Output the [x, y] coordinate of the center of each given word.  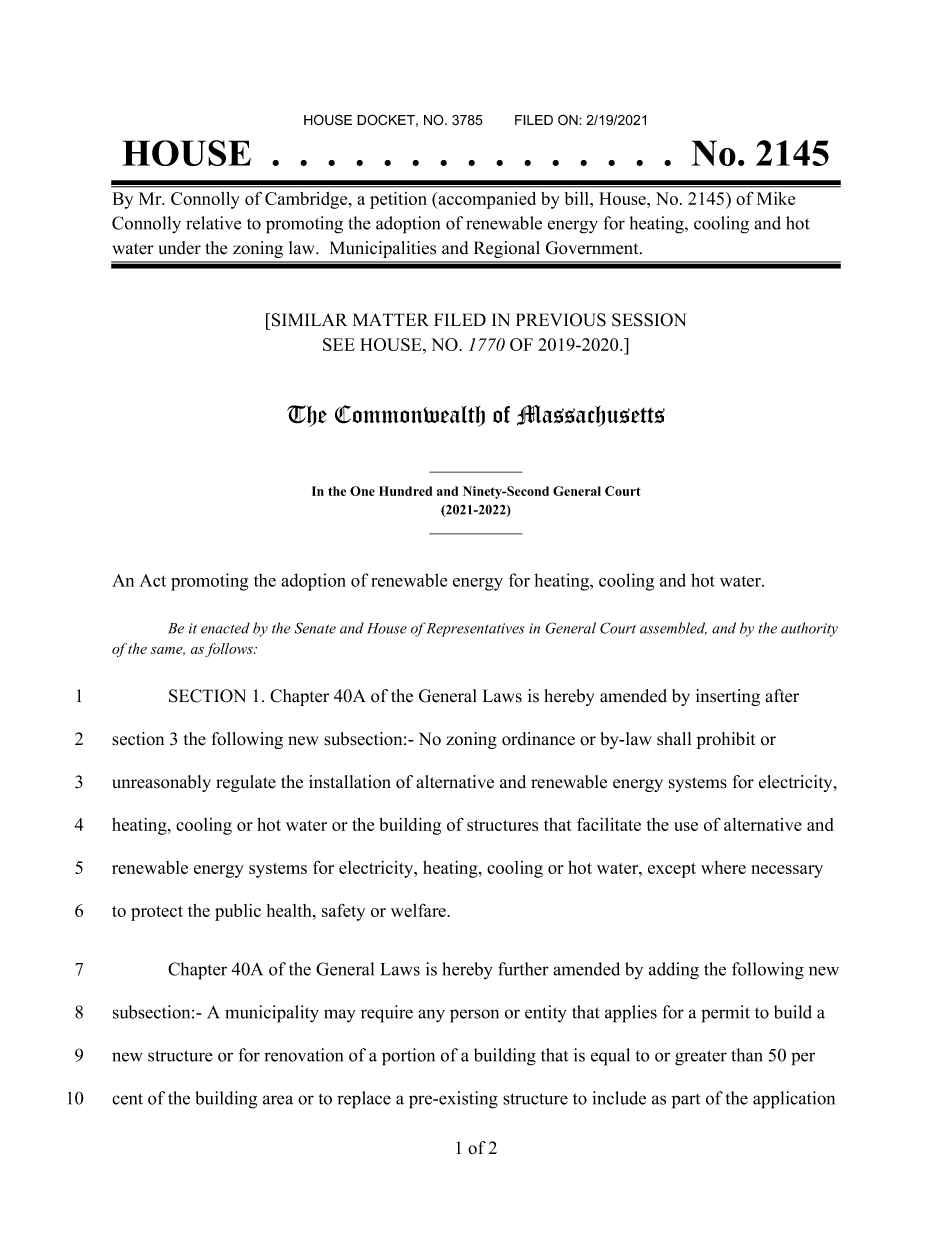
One [362, 491]
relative [214, 223]
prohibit [726, 740]
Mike [776, 198]
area [278, 1100]
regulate [246, 783]
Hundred [405, 491]
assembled [673, 628]
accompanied [486, 200]
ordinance [538, 739]
